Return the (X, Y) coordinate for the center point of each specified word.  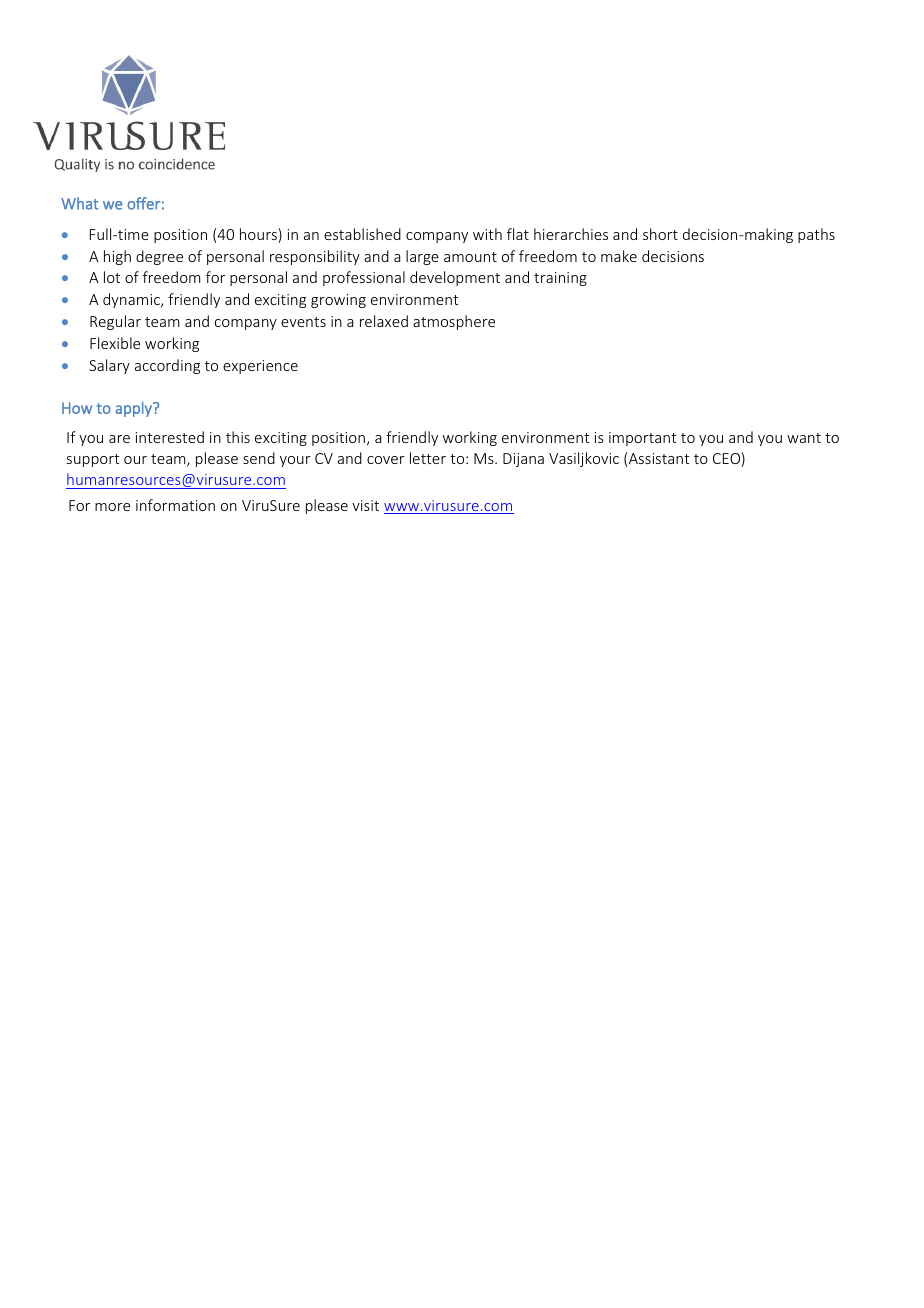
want (804, 438)
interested (170, 437)
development (455, 278)
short (660, 234)
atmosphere (454, 322)
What (80, 203)
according (167, 366)
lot (112, 277)
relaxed (384, 321)
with (487, 234)
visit (365, 505)
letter (428, 458)
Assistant (659, 458)
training (560, 279)
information (175, 505)
